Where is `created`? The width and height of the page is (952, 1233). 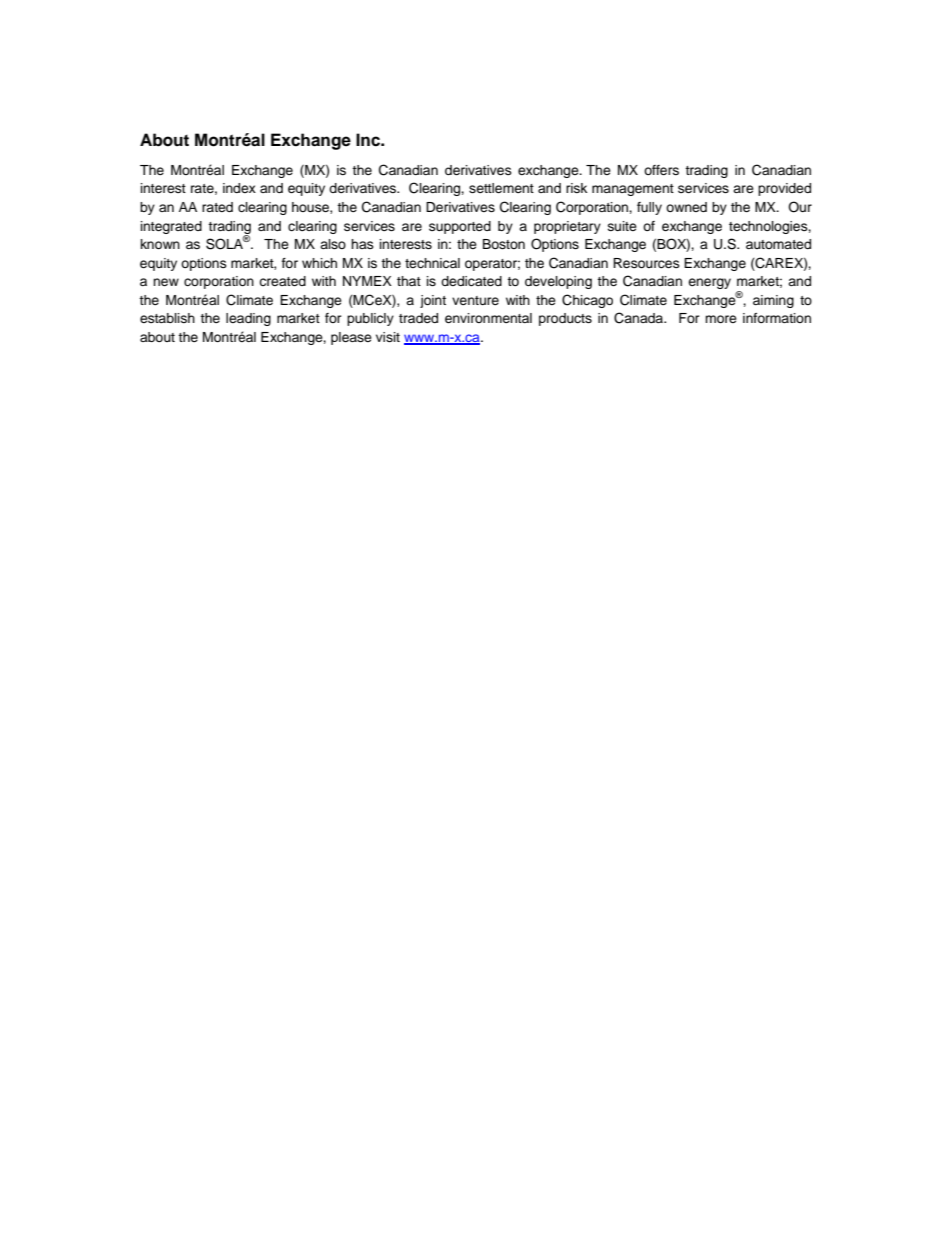
created is located at coordinates (282, 281).
